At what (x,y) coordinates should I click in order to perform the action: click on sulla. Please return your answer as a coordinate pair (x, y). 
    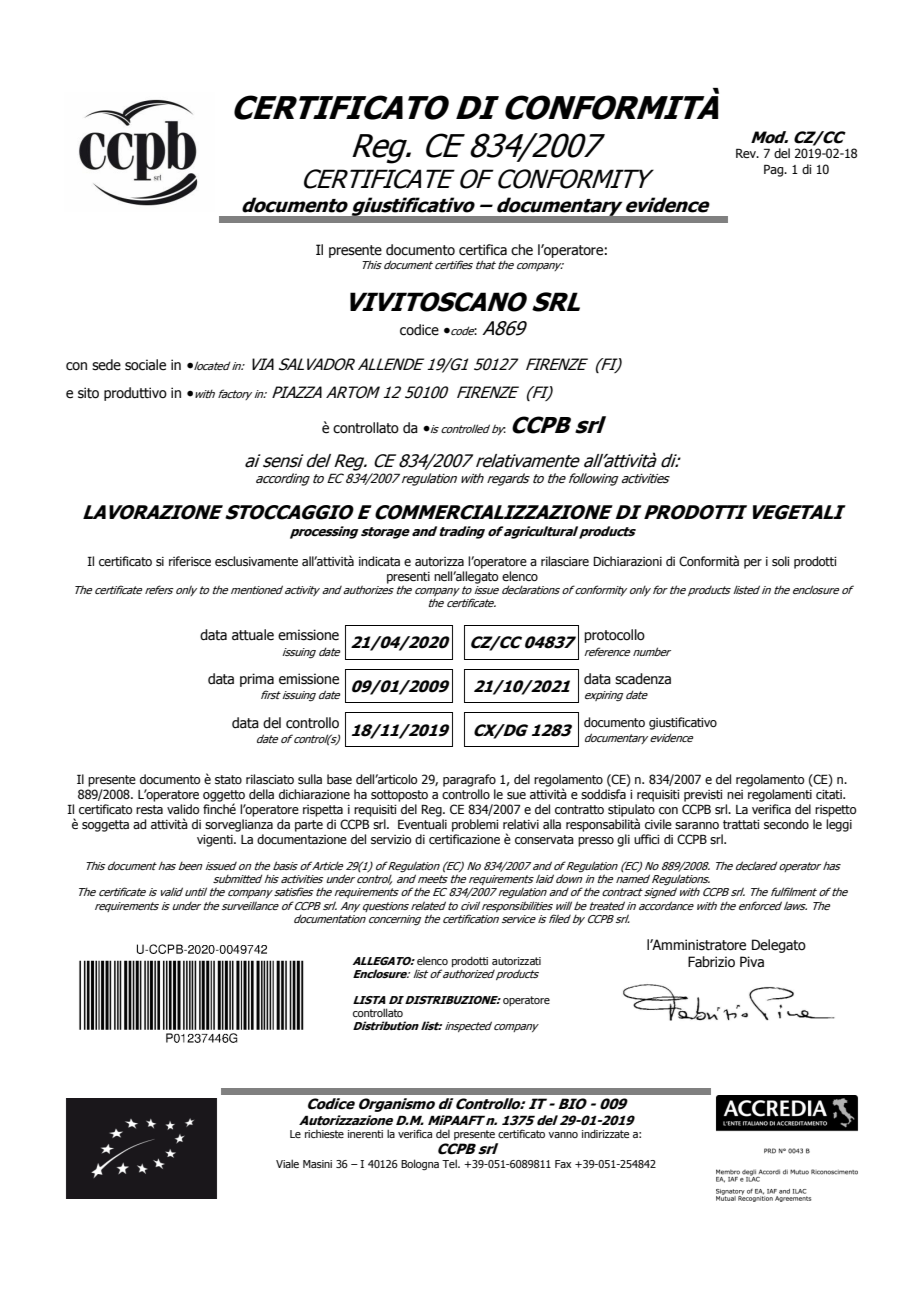
    Looking at the image, I should click on (310, 779).
